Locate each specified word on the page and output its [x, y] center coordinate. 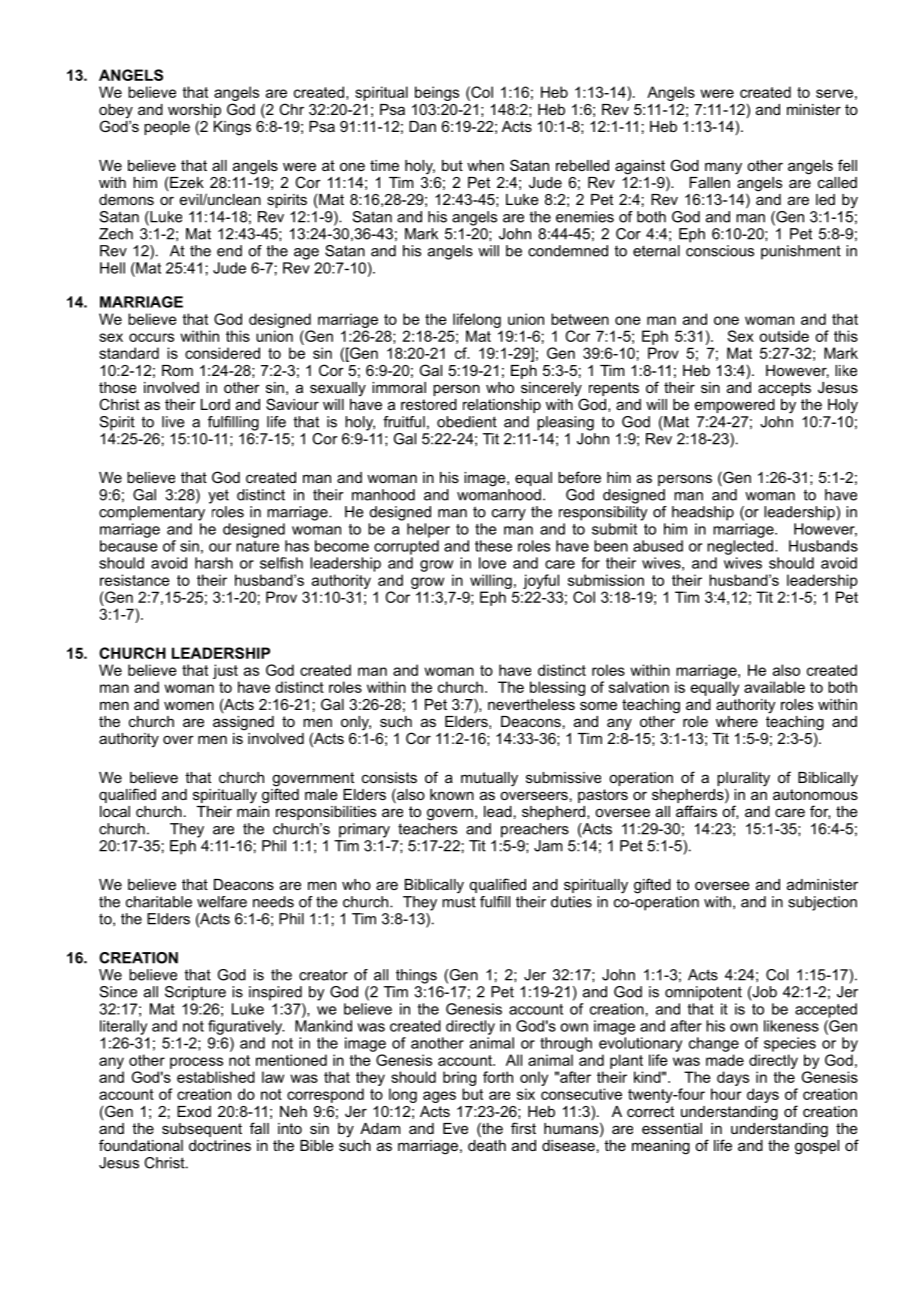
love [492, 563]
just [225, 671]
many [723, 168]
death [487, 1145]
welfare [222, 902]
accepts [784, 389]
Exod [194, 1111]
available [774, 687]
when [485, 165]
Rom [177, 370]
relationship [502, 406]
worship [194, 111]
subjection [822, 903]
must [459, 902]
